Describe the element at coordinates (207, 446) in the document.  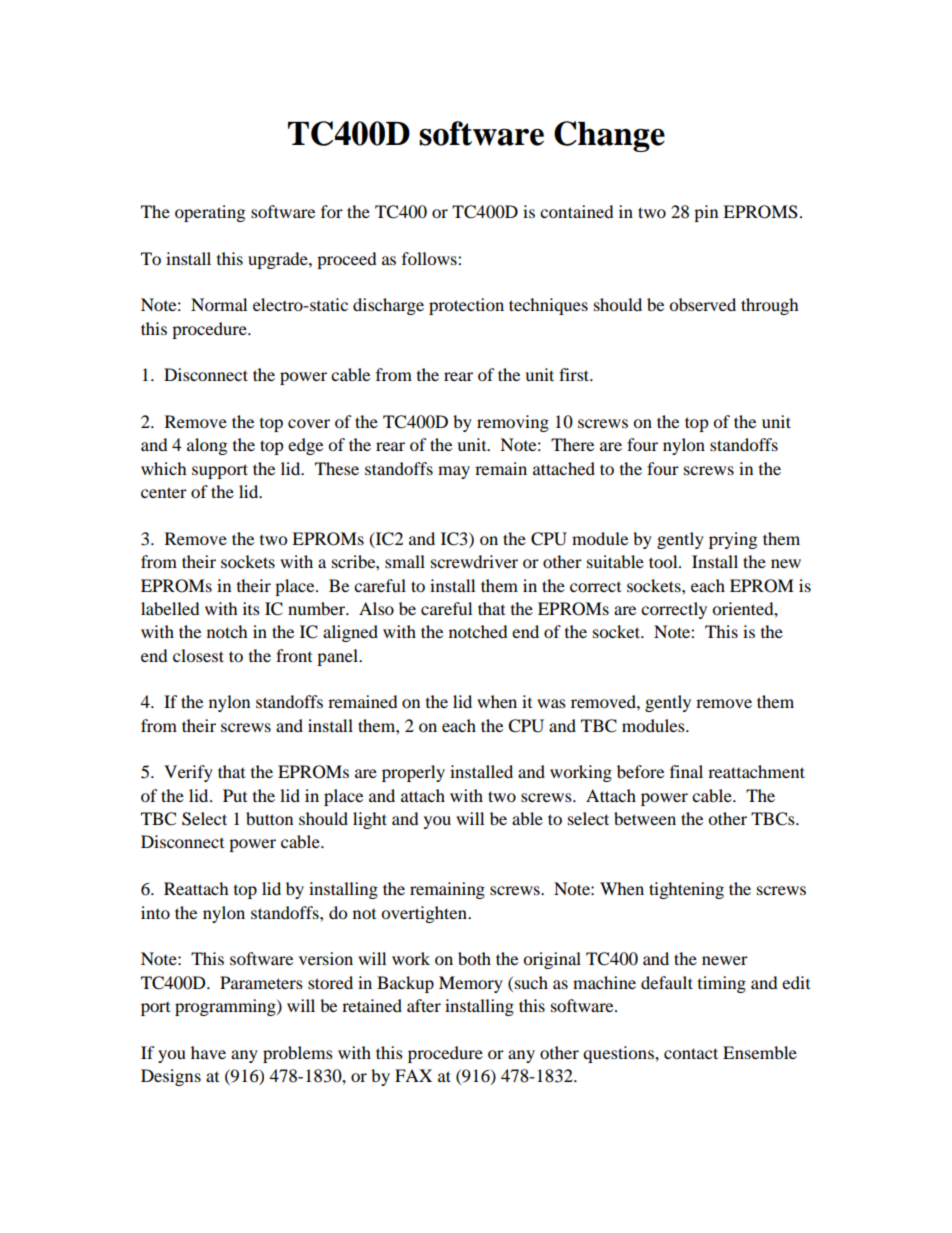
I see `along` at that location.
